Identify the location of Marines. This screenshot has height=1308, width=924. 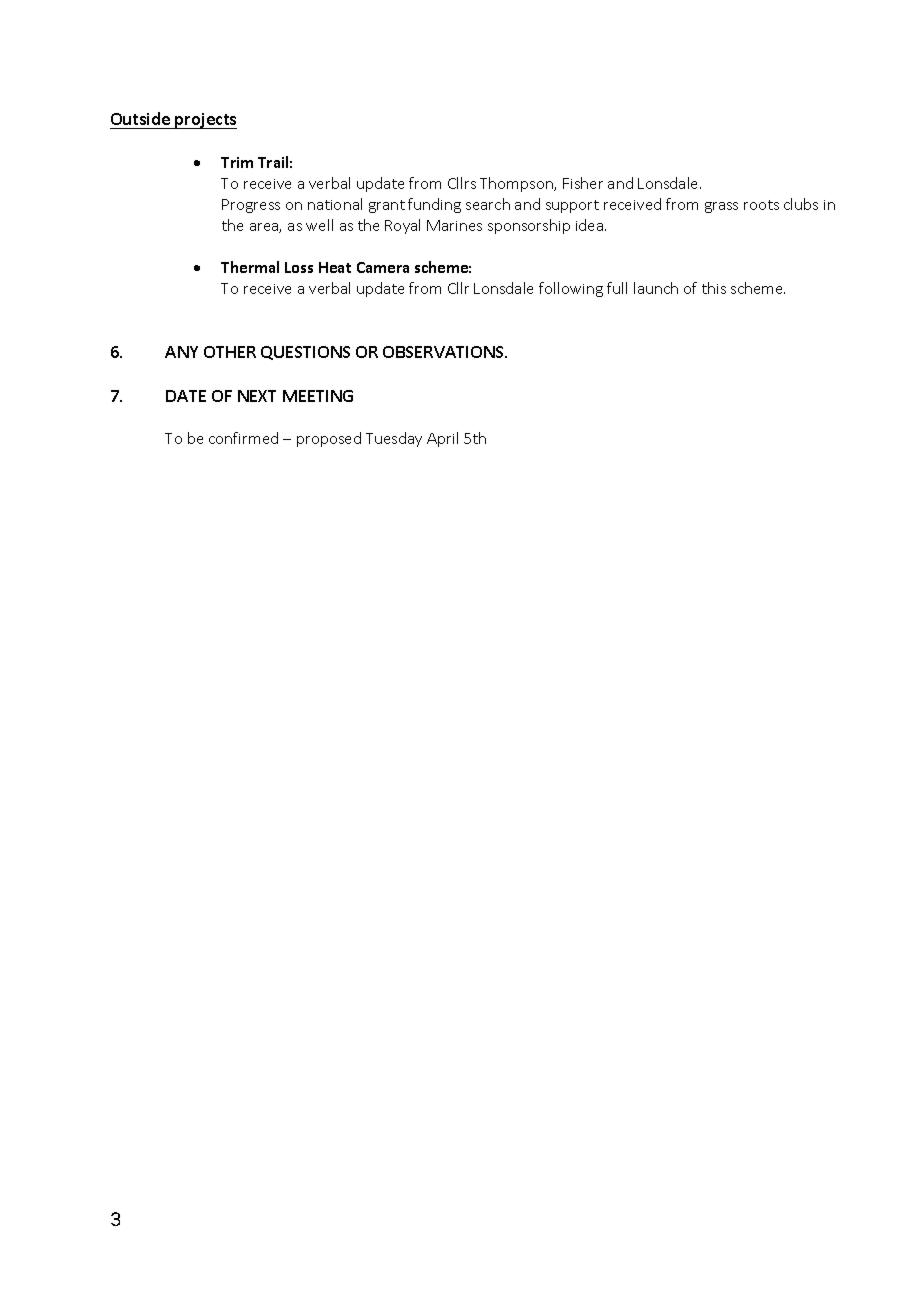
(454, 225).
